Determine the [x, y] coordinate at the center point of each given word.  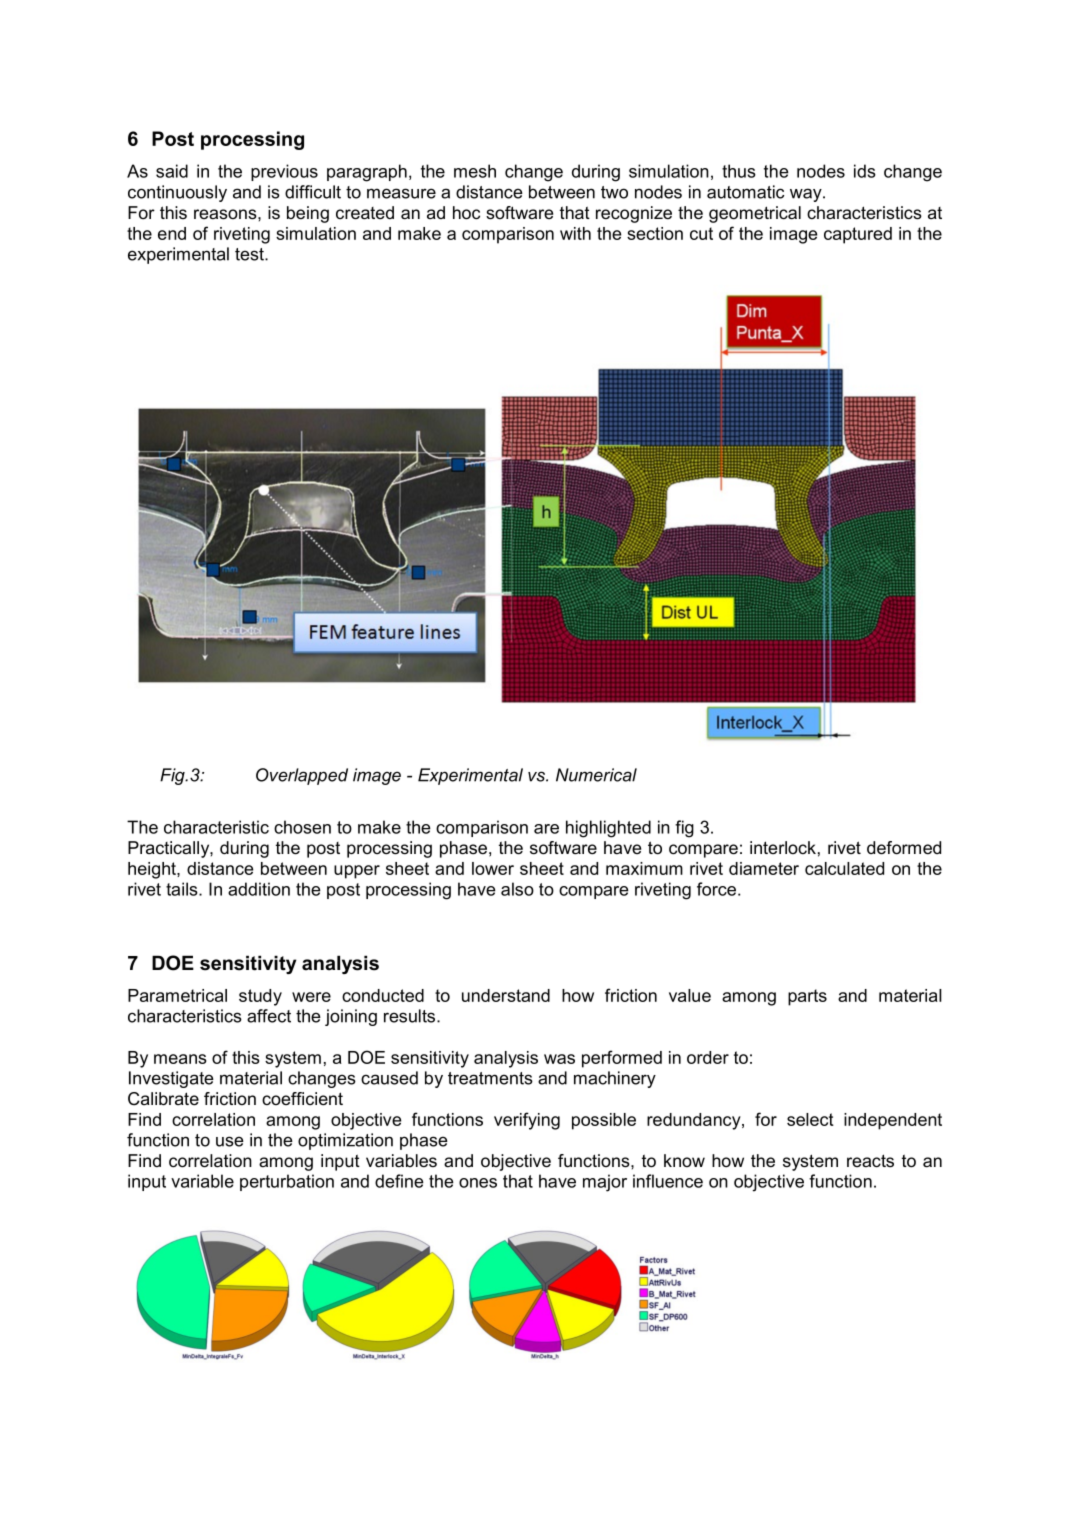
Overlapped [302, 776]
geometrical [755, 214]
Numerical [596, 775]
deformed [904, 848]
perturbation [287, 1182]
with [575, 233]
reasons [226, 214]
